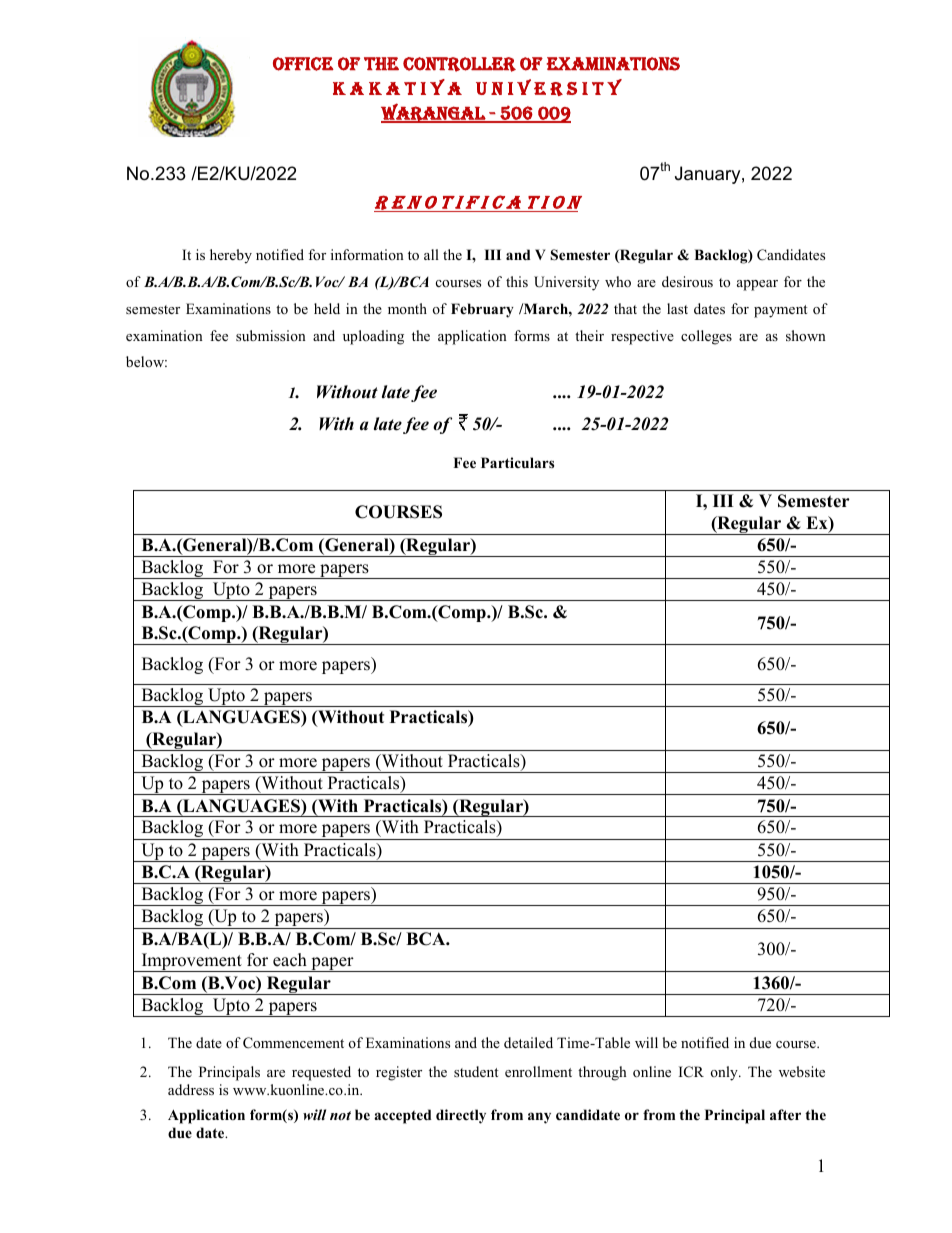 This document has height=1233, width=952. What do you see at coordinates (191, 962) in the document?
I see `Improvement` at bounding box center [191, 962].
